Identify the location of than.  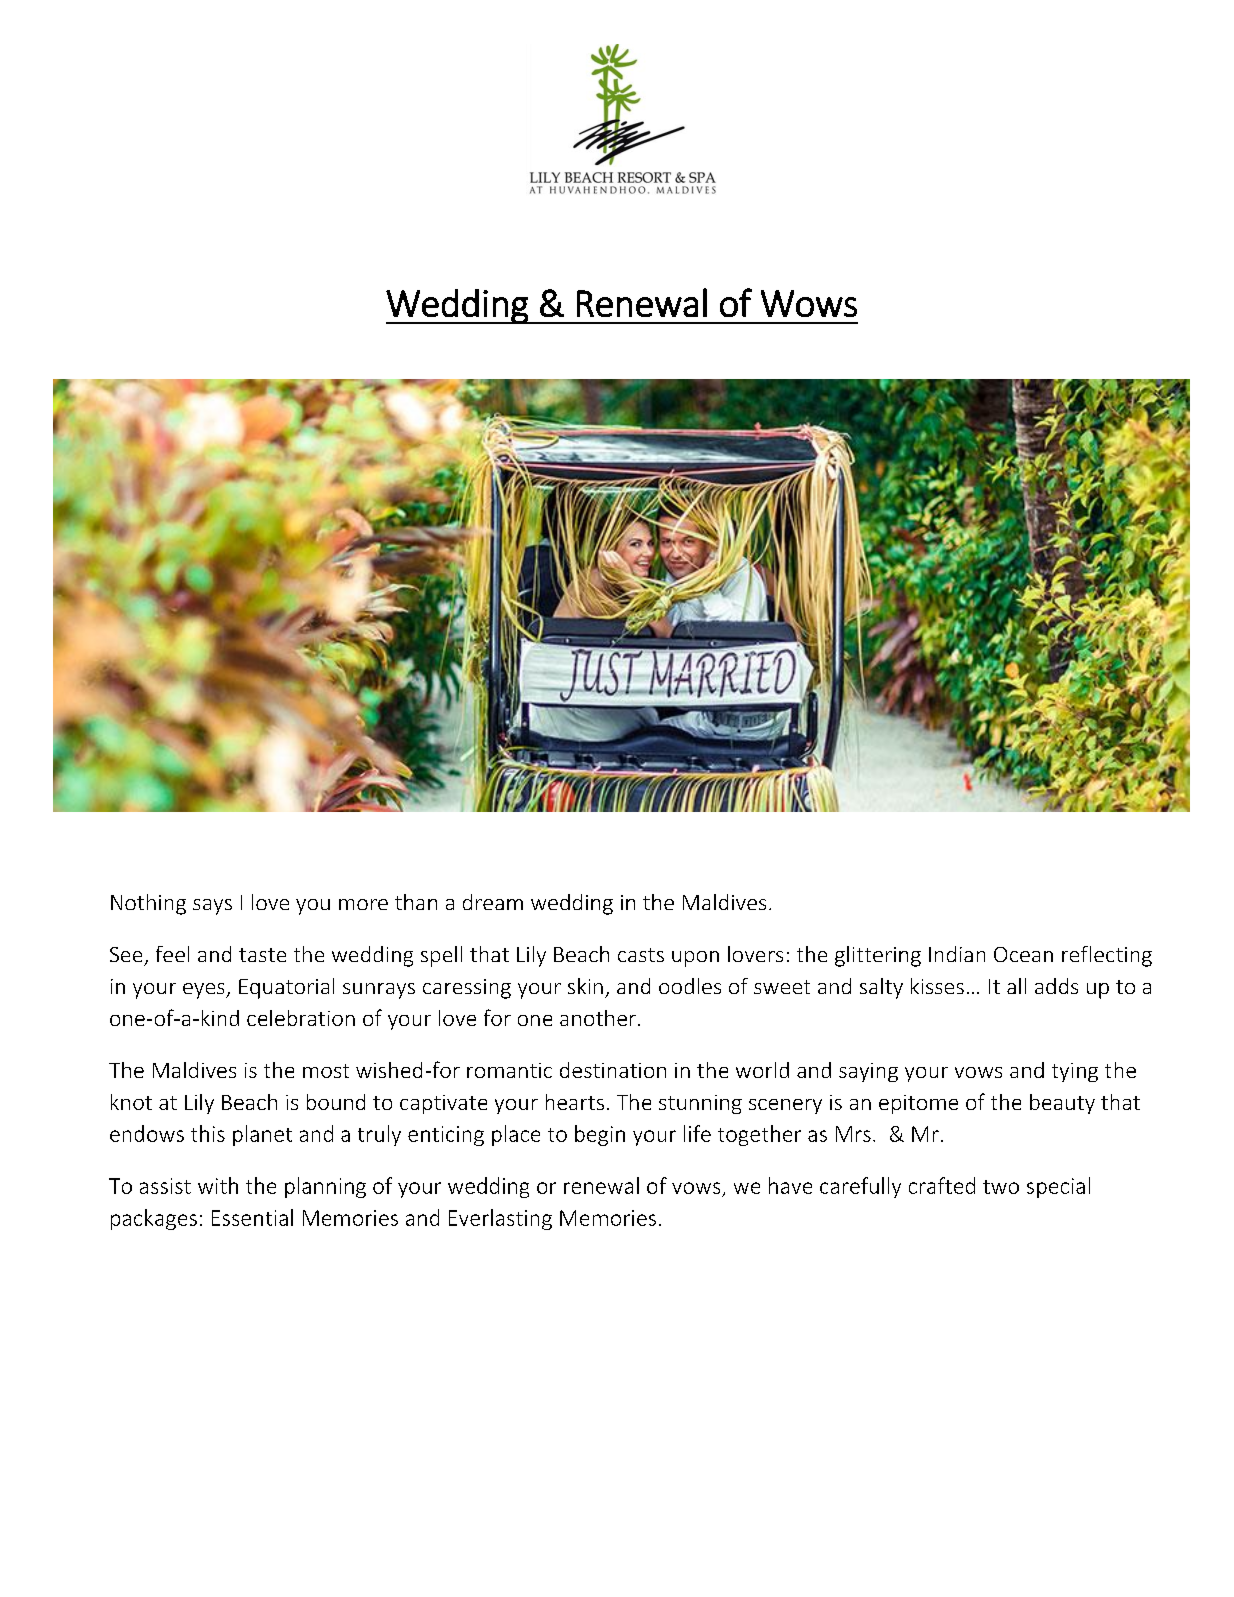
(416, 902).
